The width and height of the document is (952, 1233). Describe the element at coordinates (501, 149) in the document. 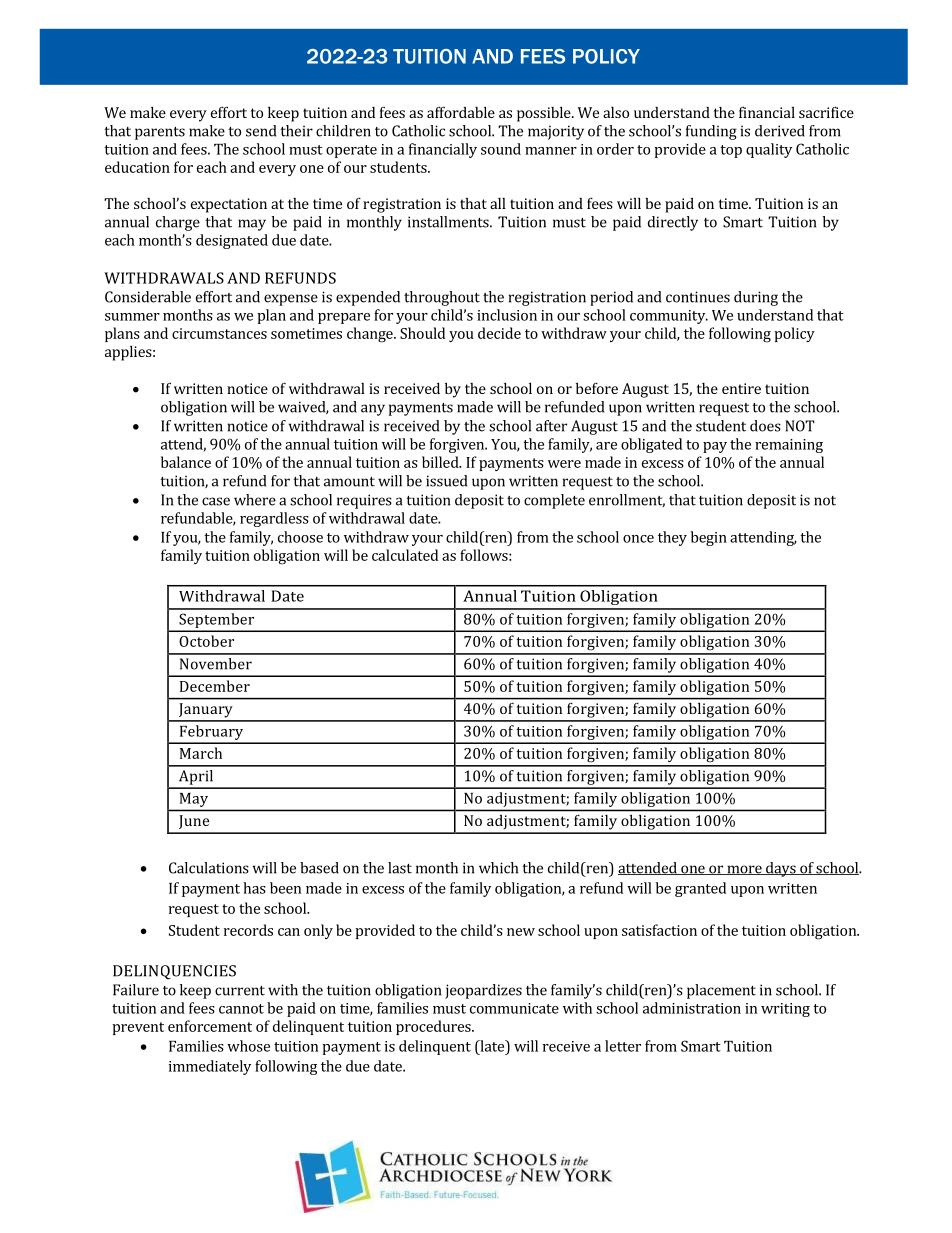

I see `sound` at that location.
